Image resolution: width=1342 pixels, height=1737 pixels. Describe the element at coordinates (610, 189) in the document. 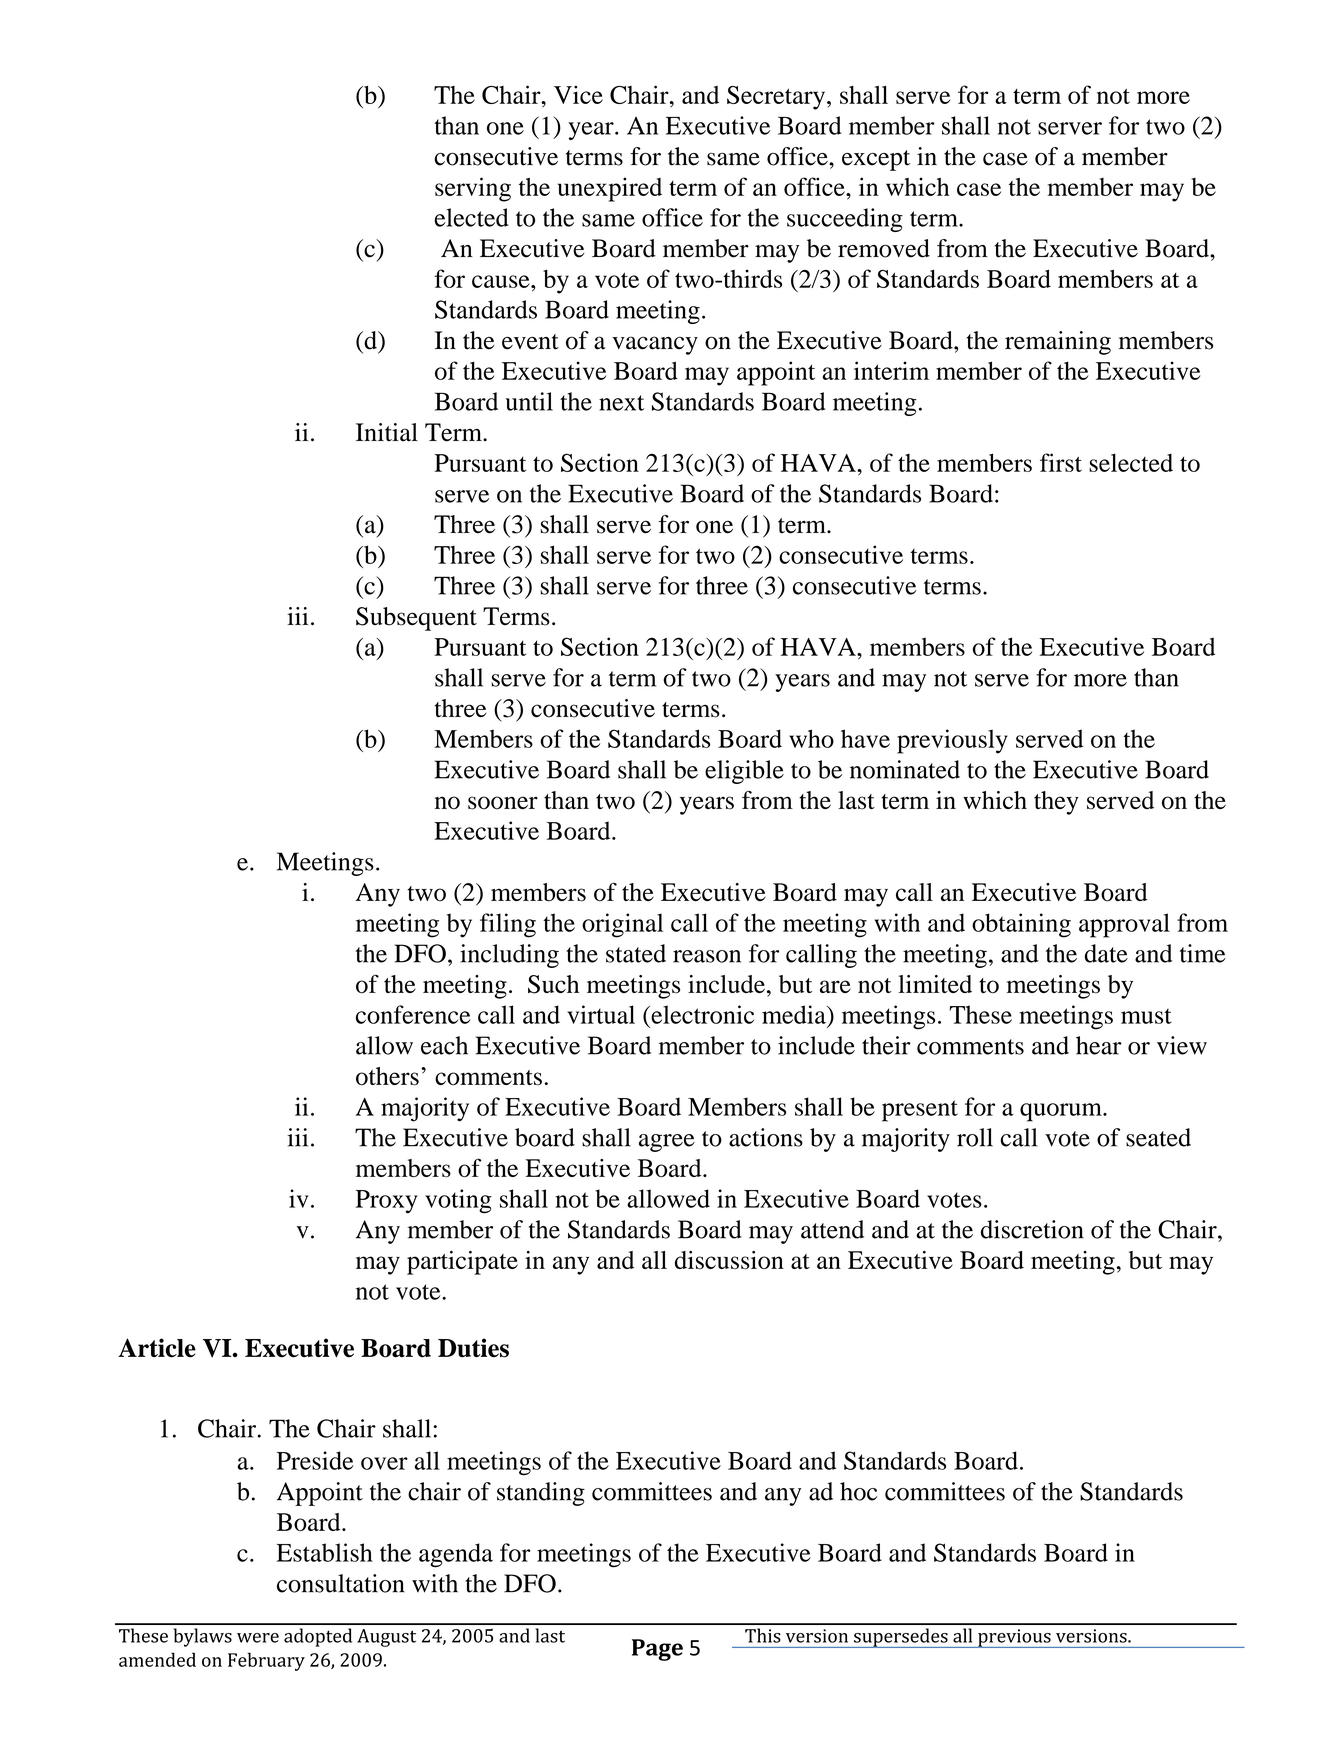

I see `unexpired` at that location.
